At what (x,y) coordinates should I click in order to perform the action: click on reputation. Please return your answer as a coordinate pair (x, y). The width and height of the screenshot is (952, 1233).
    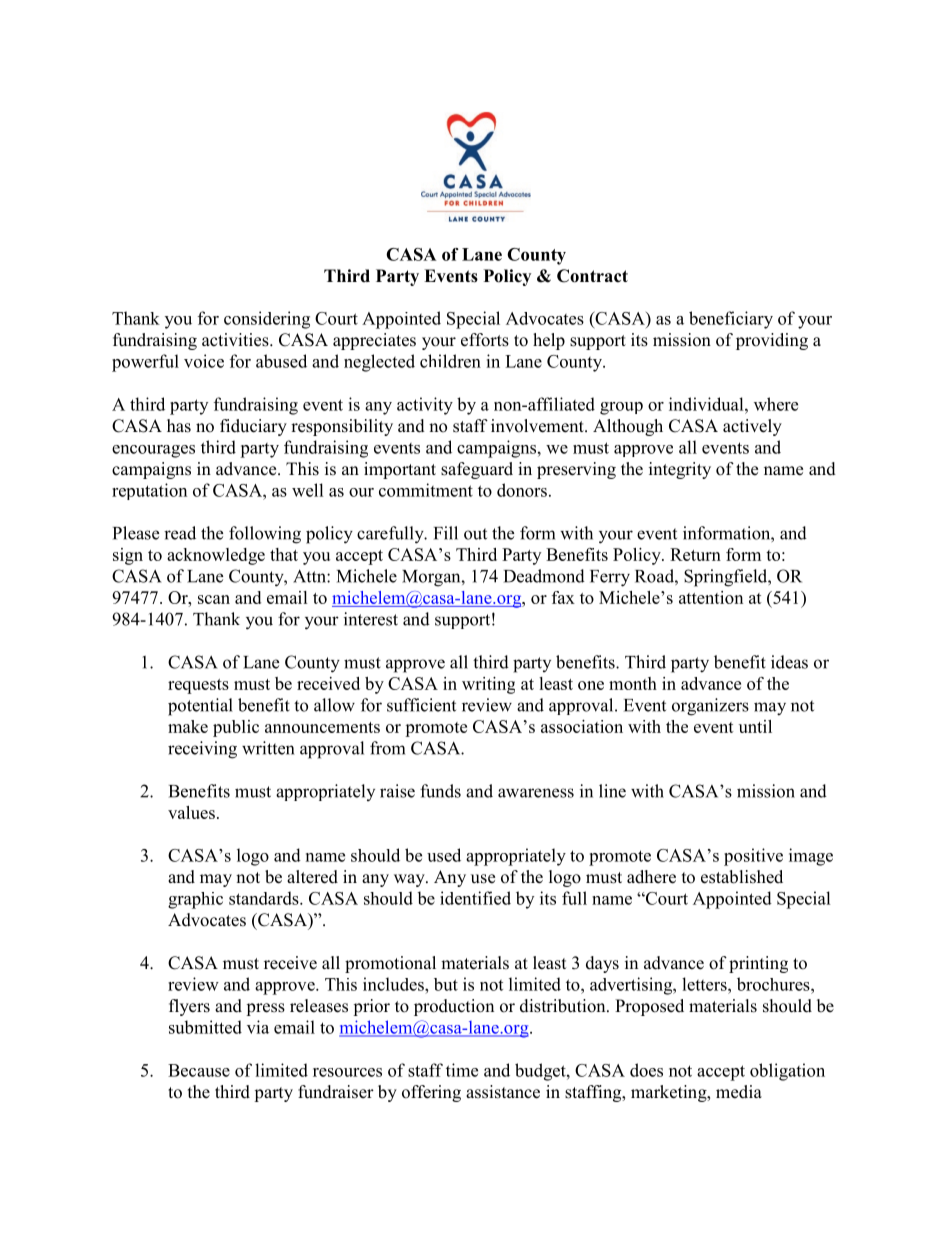
    Looking at the image, I should click on (149, 491).
